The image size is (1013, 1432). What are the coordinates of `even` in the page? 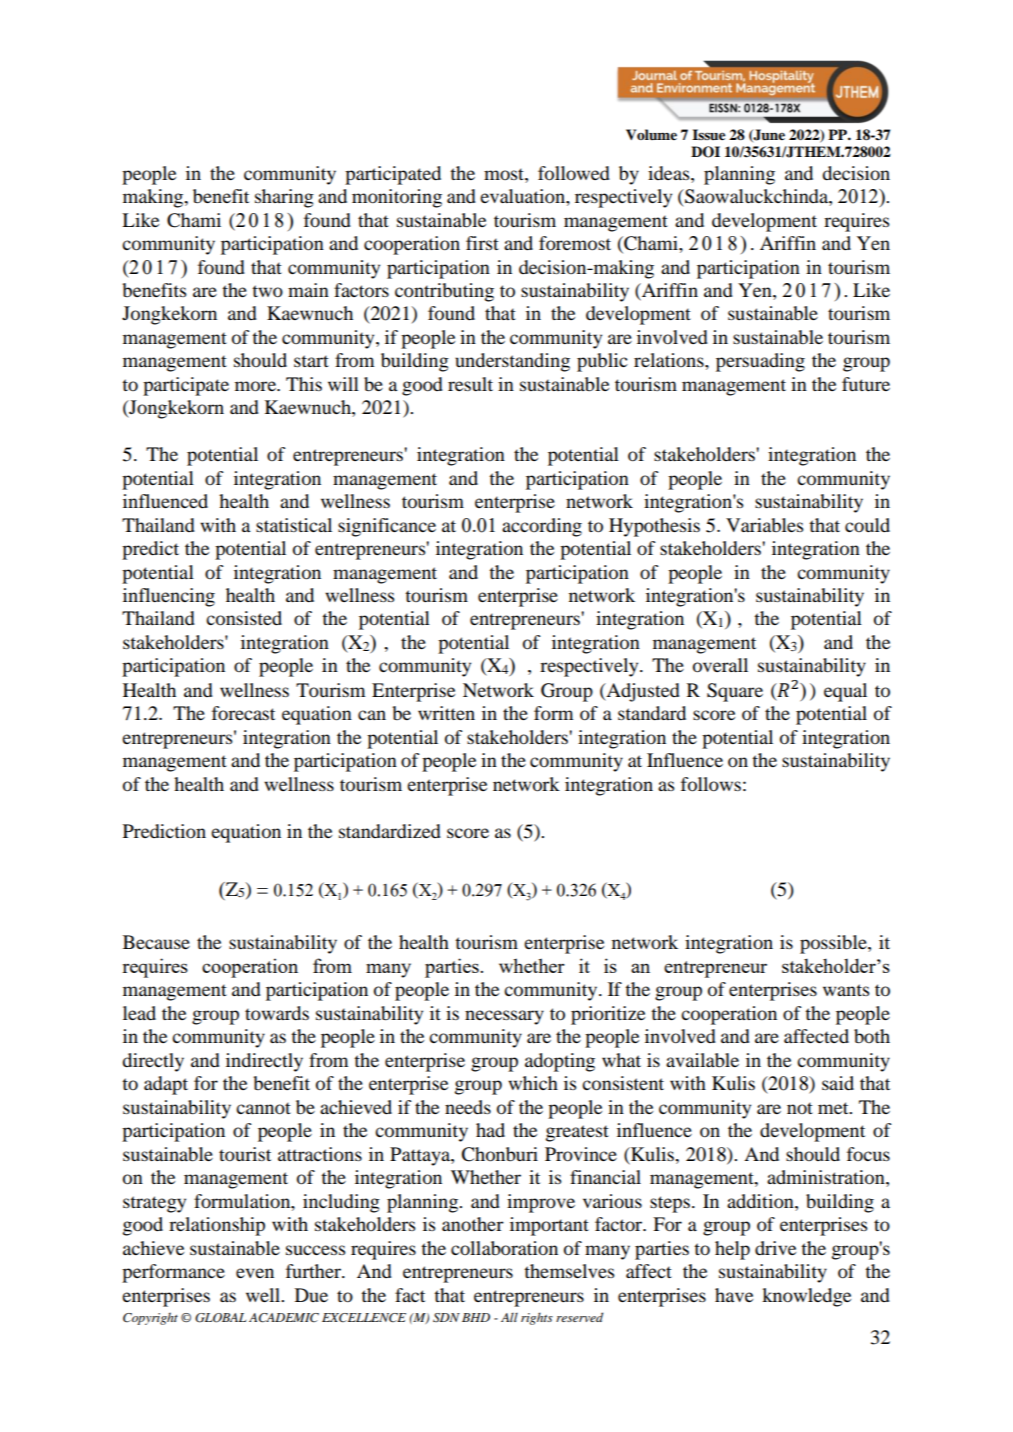 It's located at (255, 1273).
